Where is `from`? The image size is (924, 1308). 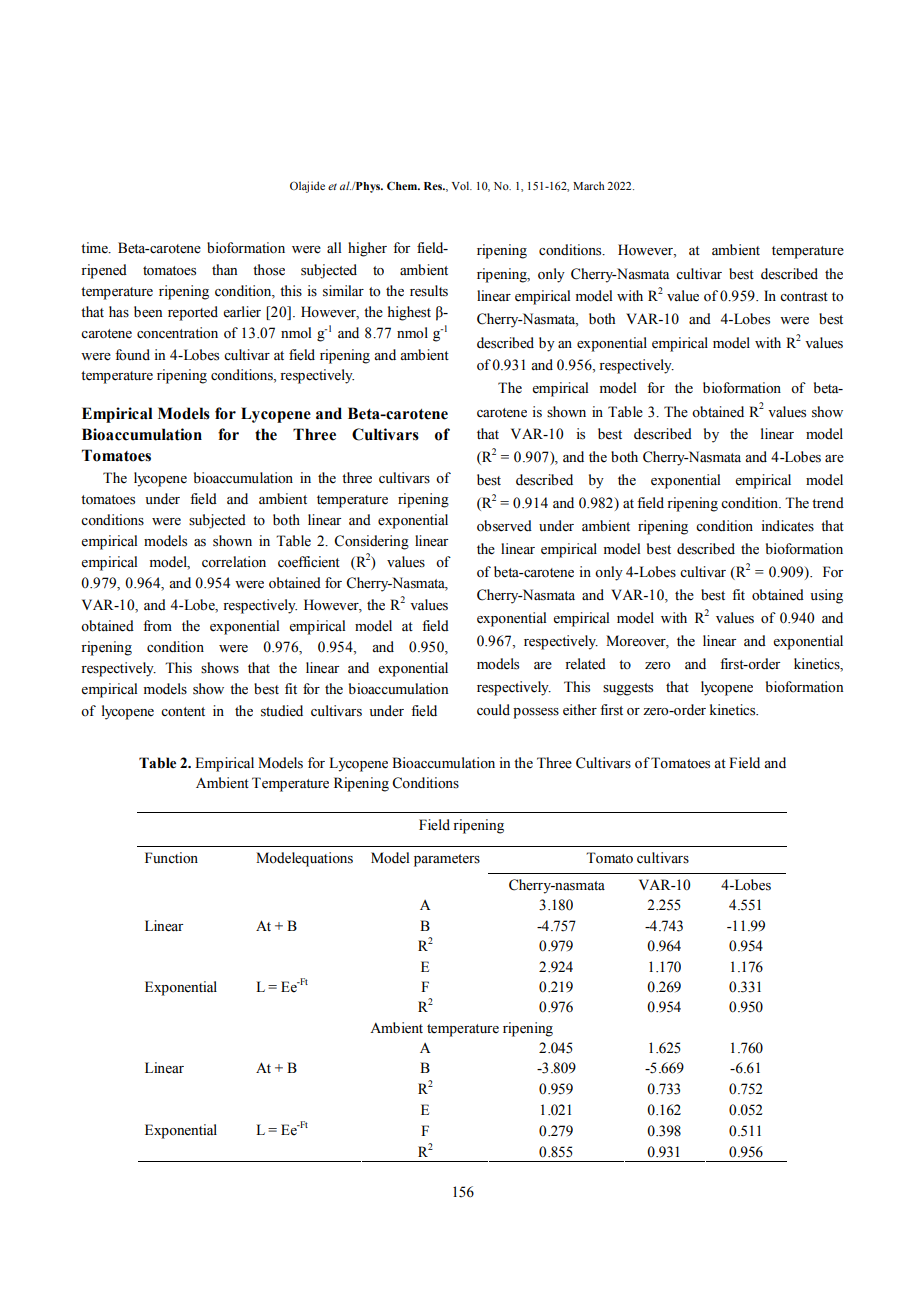 from is located at coordinates (157, 626).
